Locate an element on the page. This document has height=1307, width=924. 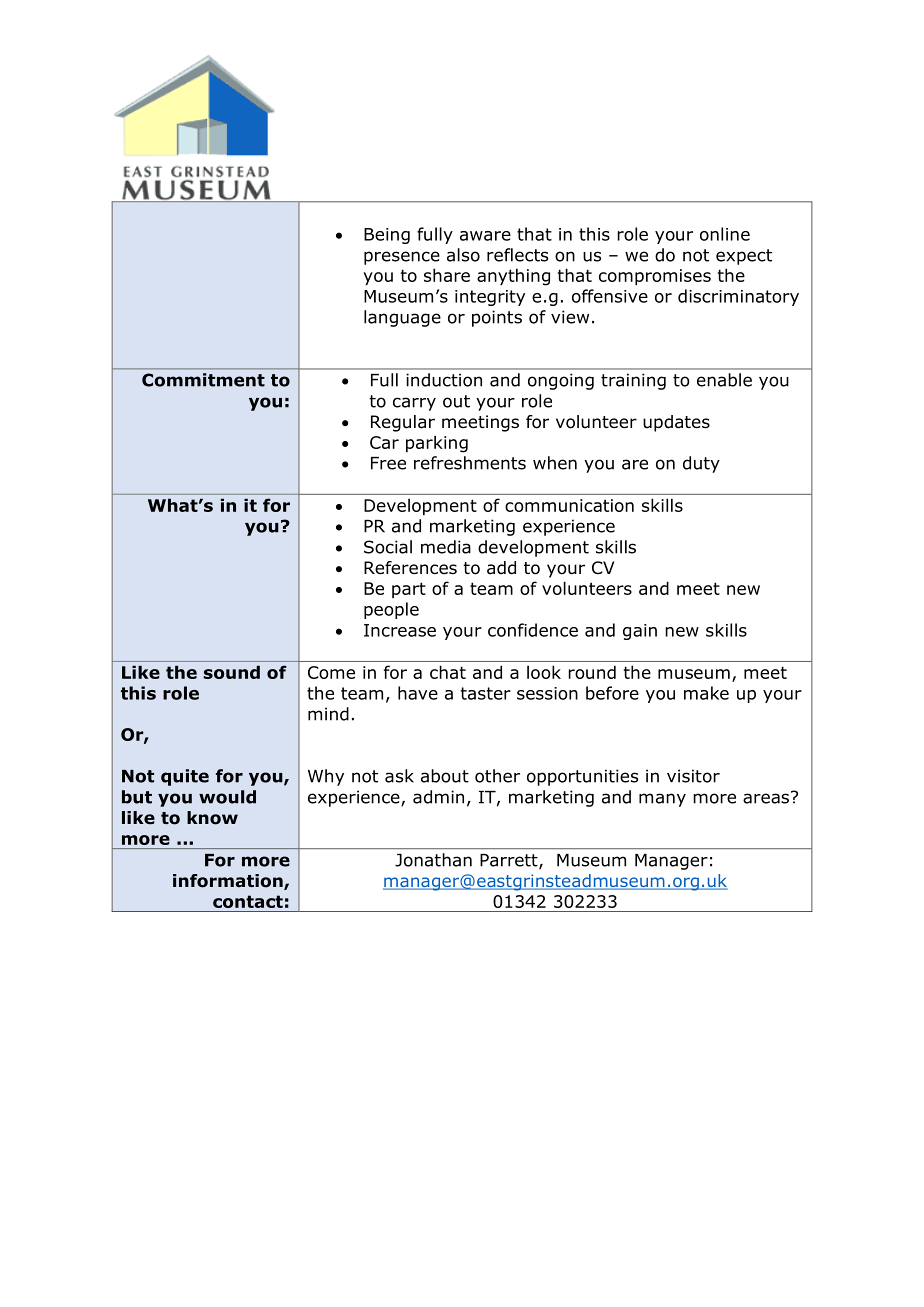
Commitment is located at coordinates (203, 380).
